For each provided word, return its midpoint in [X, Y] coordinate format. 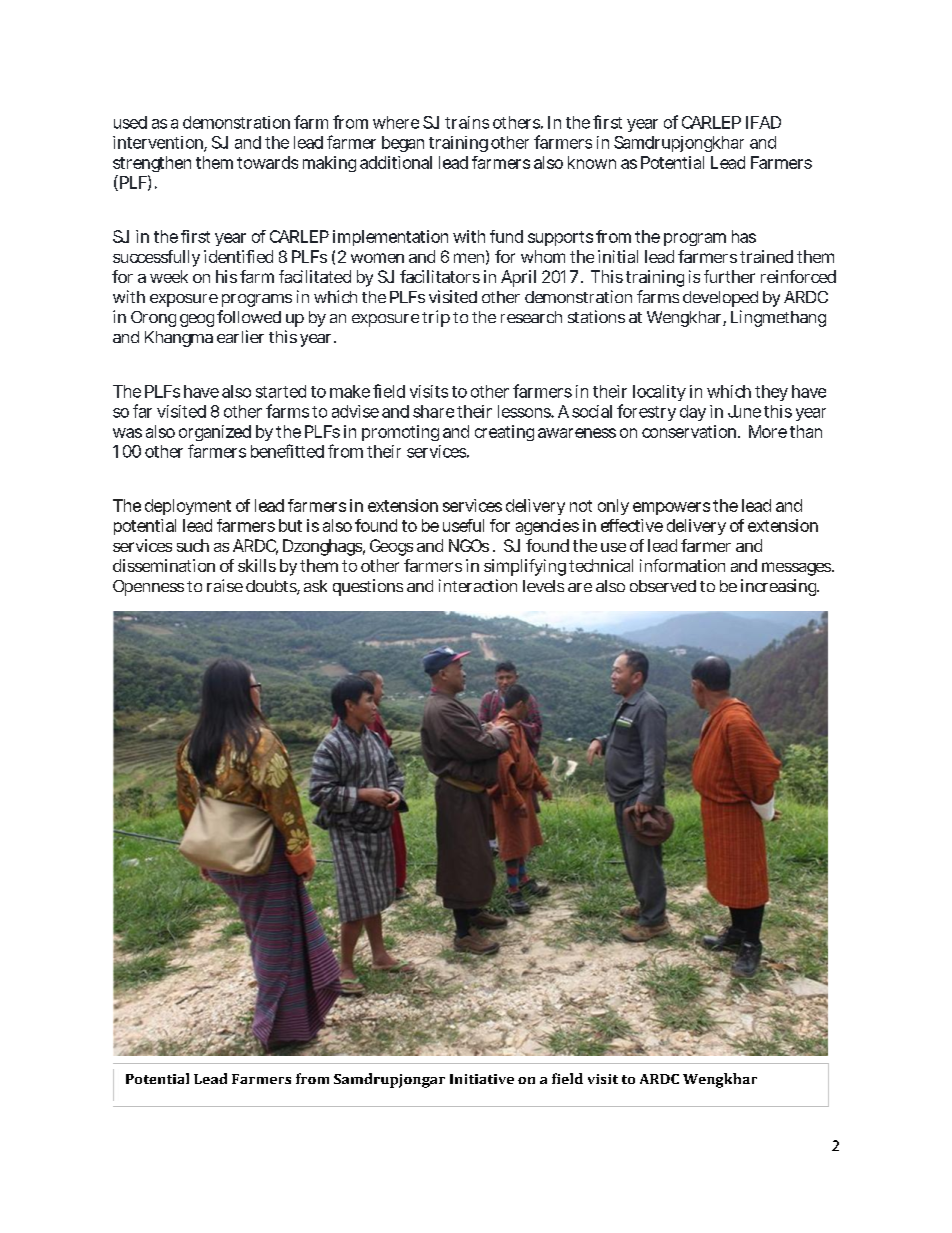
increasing [780, 587]
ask [315, 586]
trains [467, 122]
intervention [159, 143]
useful [463, 525]
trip [436, 318]
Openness [148, 588]
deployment [188, 507]
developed [720, 299]
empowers [671, 508]
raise [225, 585]
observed [663, 586]
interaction [478, 585]
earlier [240, 336]
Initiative [482, 1079]
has [744, 236]
